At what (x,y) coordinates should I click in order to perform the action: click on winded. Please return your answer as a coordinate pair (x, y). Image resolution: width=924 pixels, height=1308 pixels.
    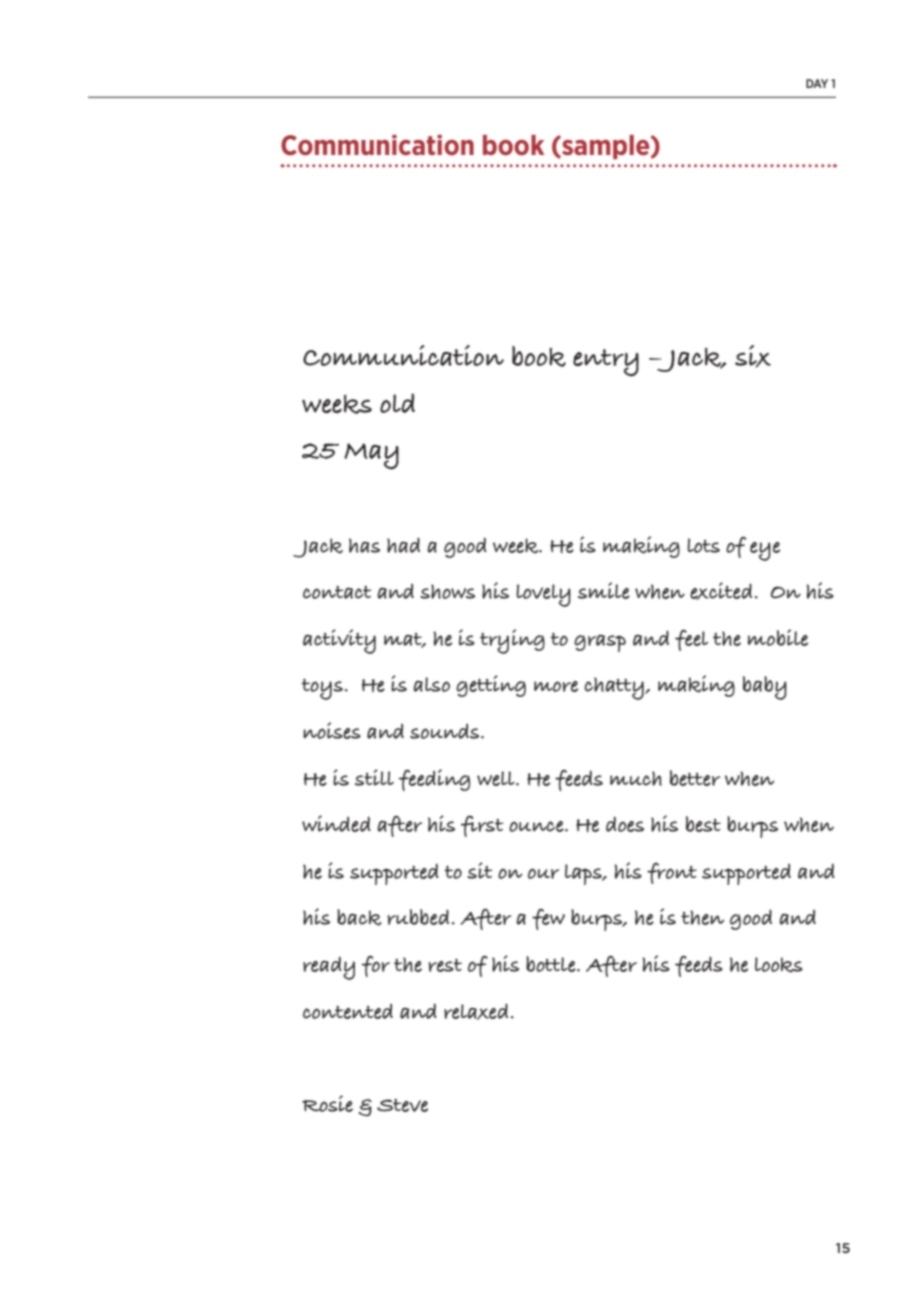
    Looking at the image, I should click on (336, 823).
